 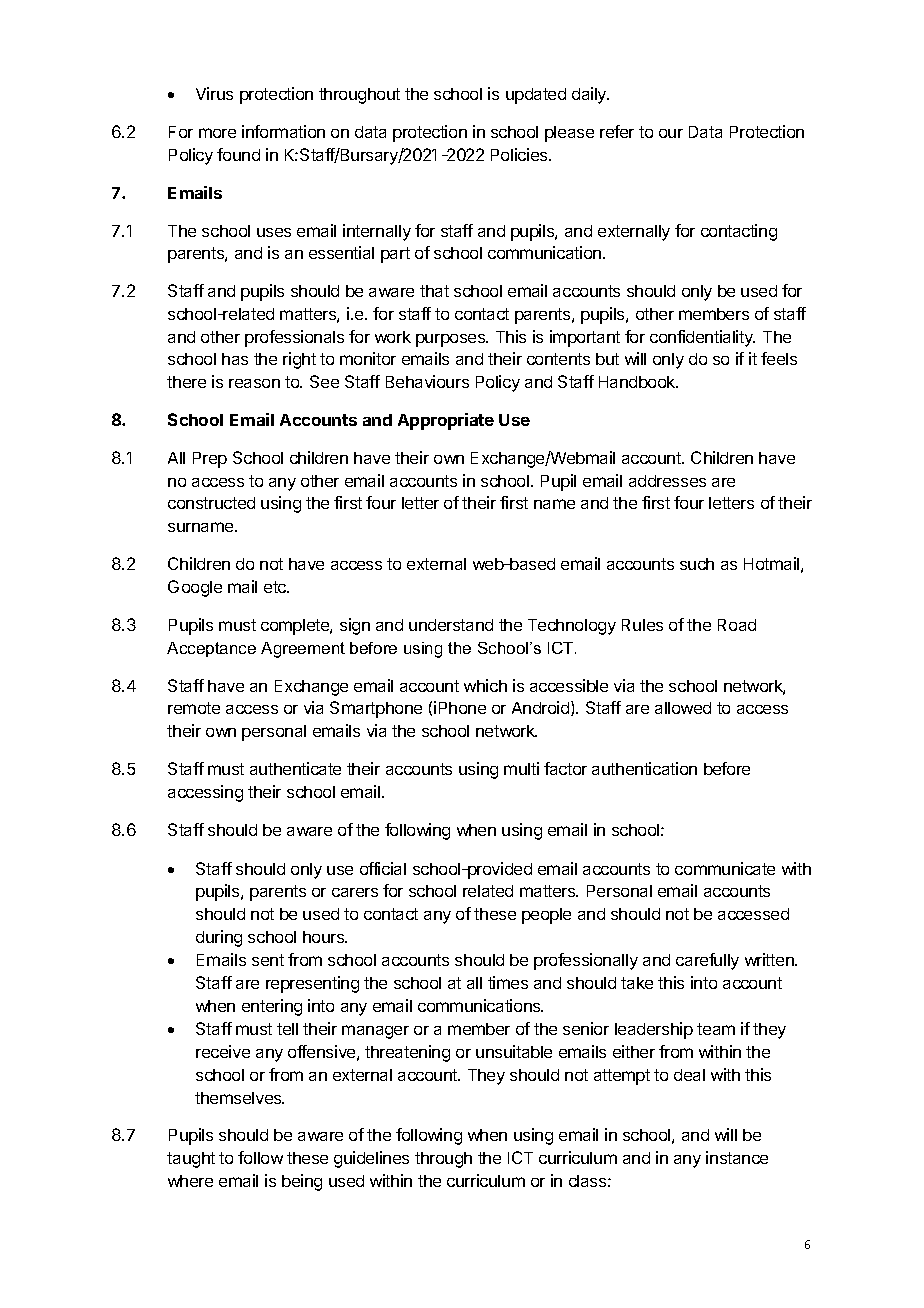 I want to click on being, so click(x=302, y=1182).
